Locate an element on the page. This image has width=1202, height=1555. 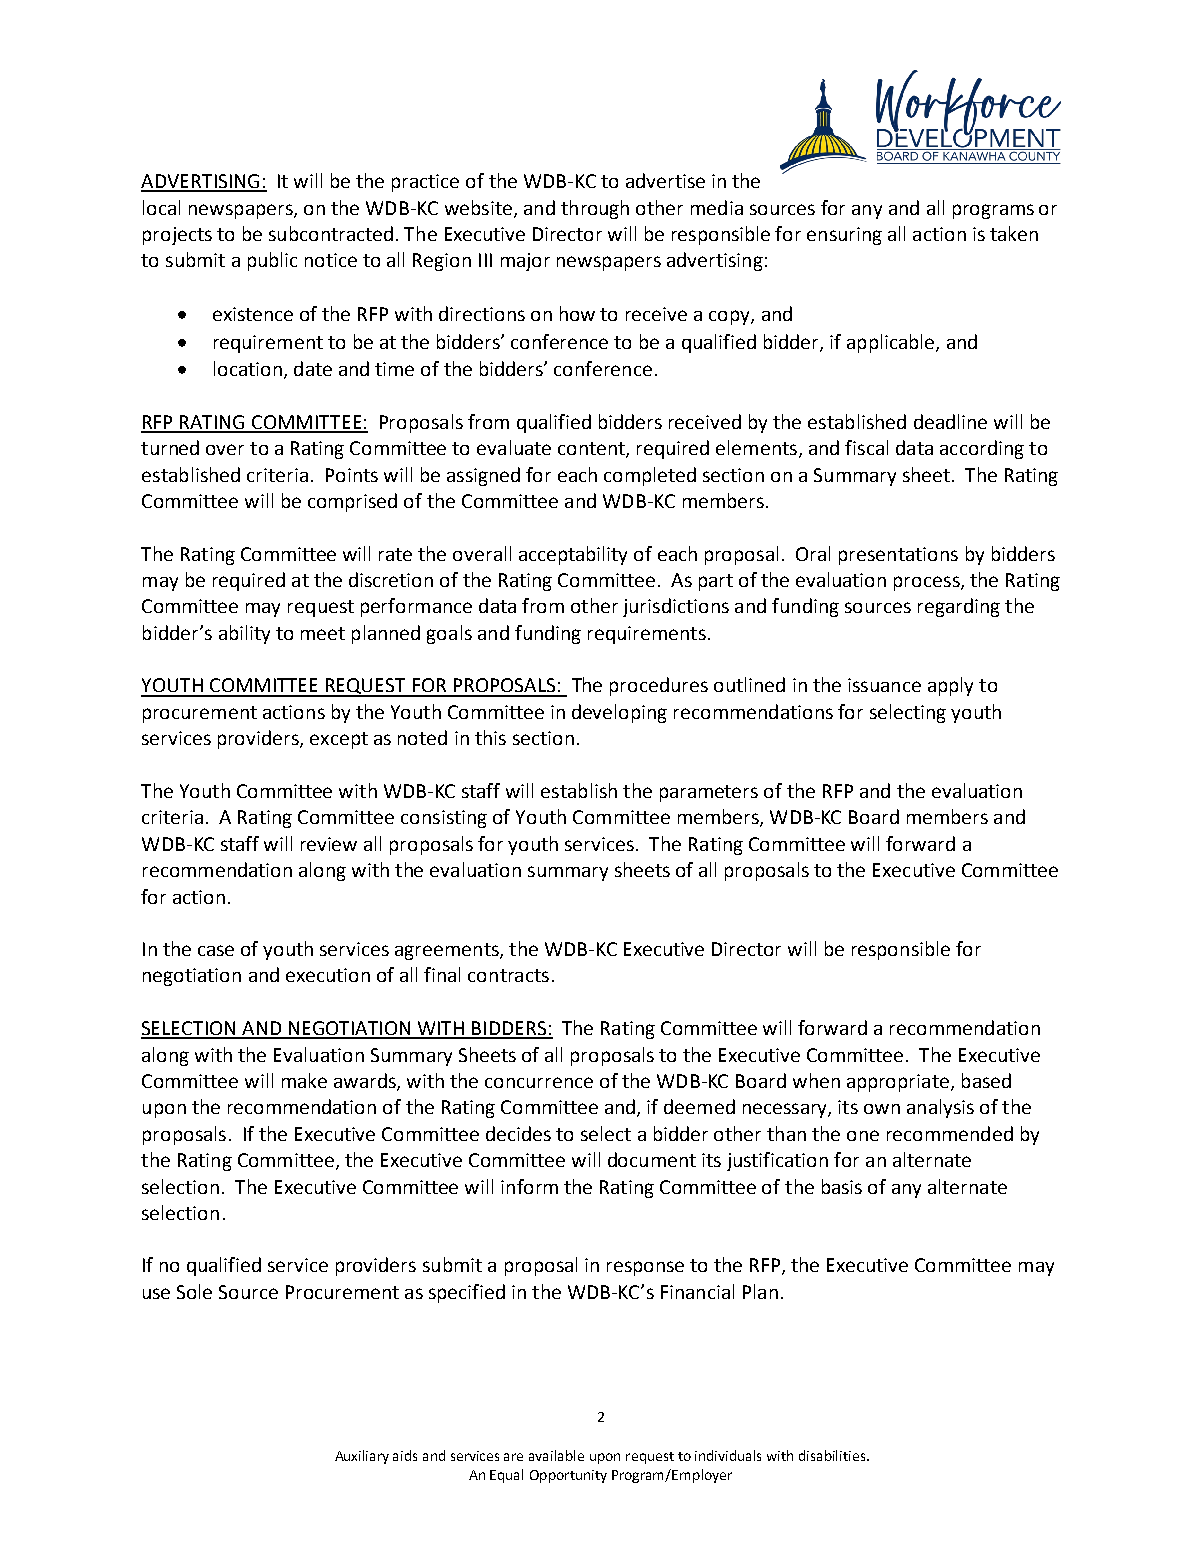
inform is located at coordinates (529, 1186).
